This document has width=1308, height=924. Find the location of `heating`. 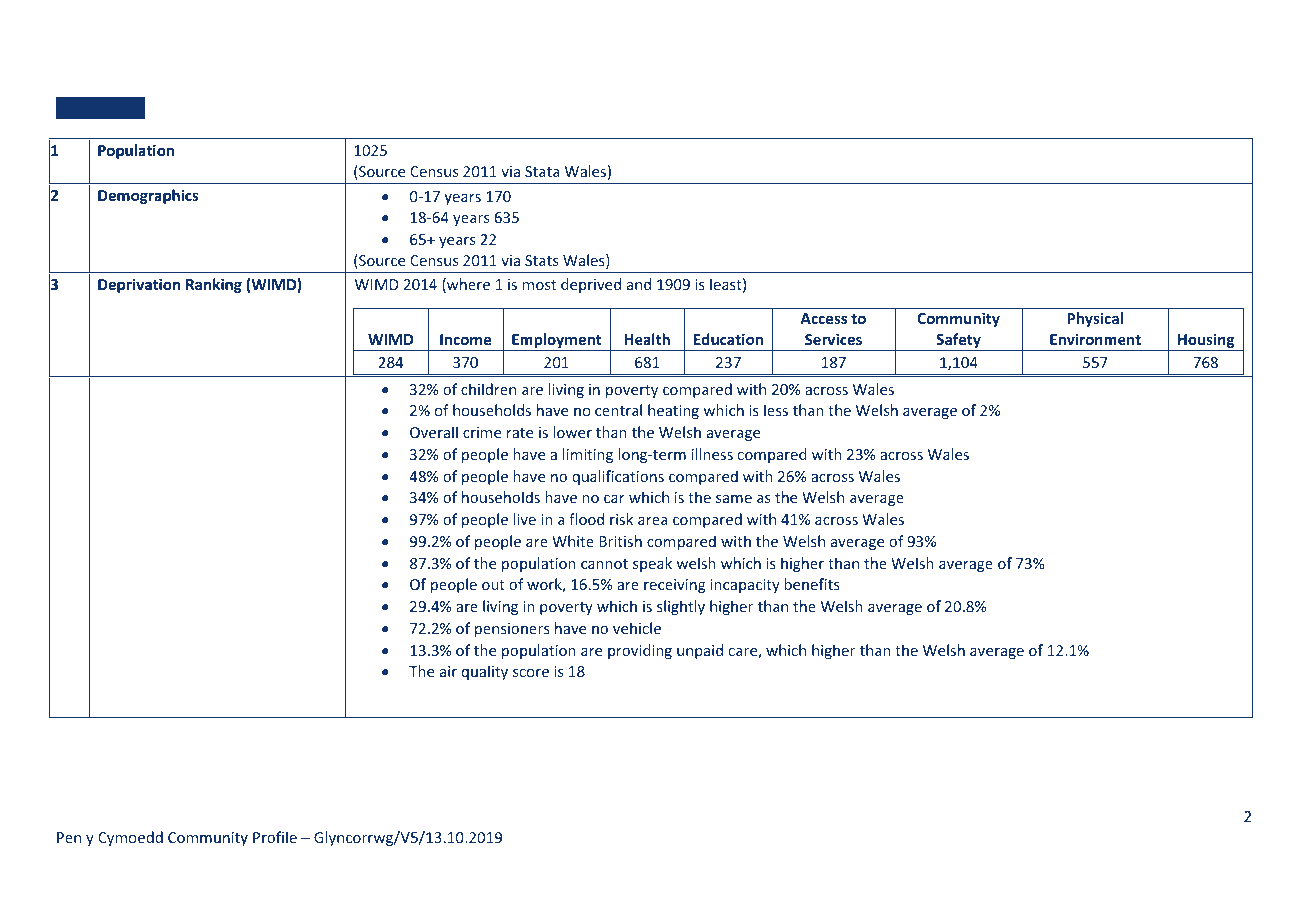

heating is located at coordinates (673, 411).
